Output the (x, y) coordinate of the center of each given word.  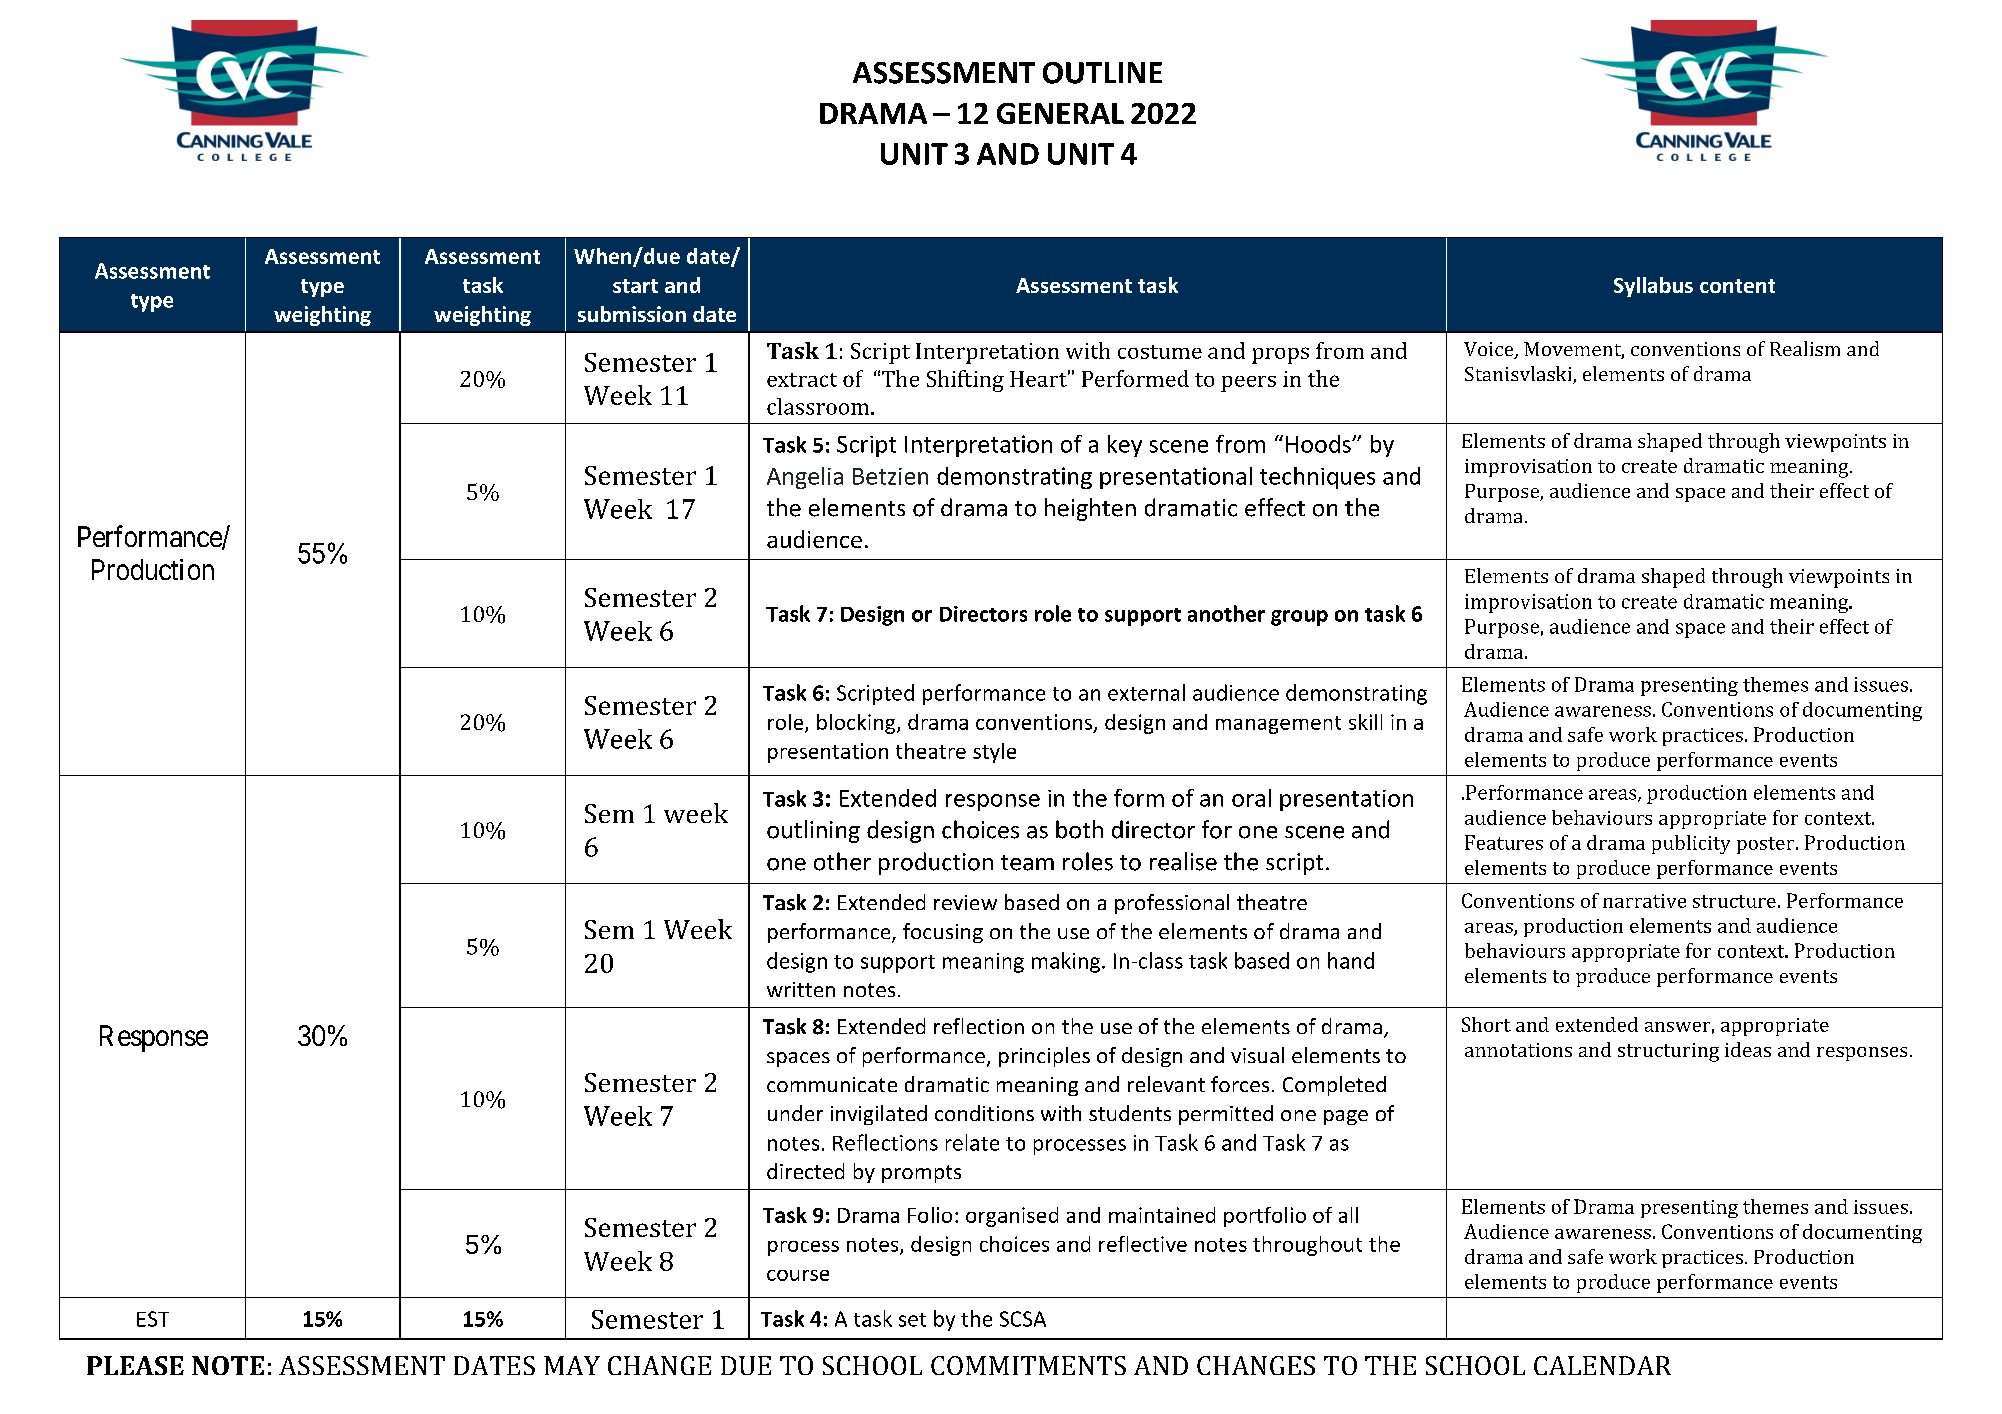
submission (632, 314)
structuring (1668, 1052)
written (801, 989)
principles (1044, 1057)
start (635, 286)
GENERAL (1060, 113)
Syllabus (1653, 287)
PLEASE (135, 1365)
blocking (857, 724)
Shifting (965, 381)
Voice (1490, 350)
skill (1365, 722)
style (994, 753)
